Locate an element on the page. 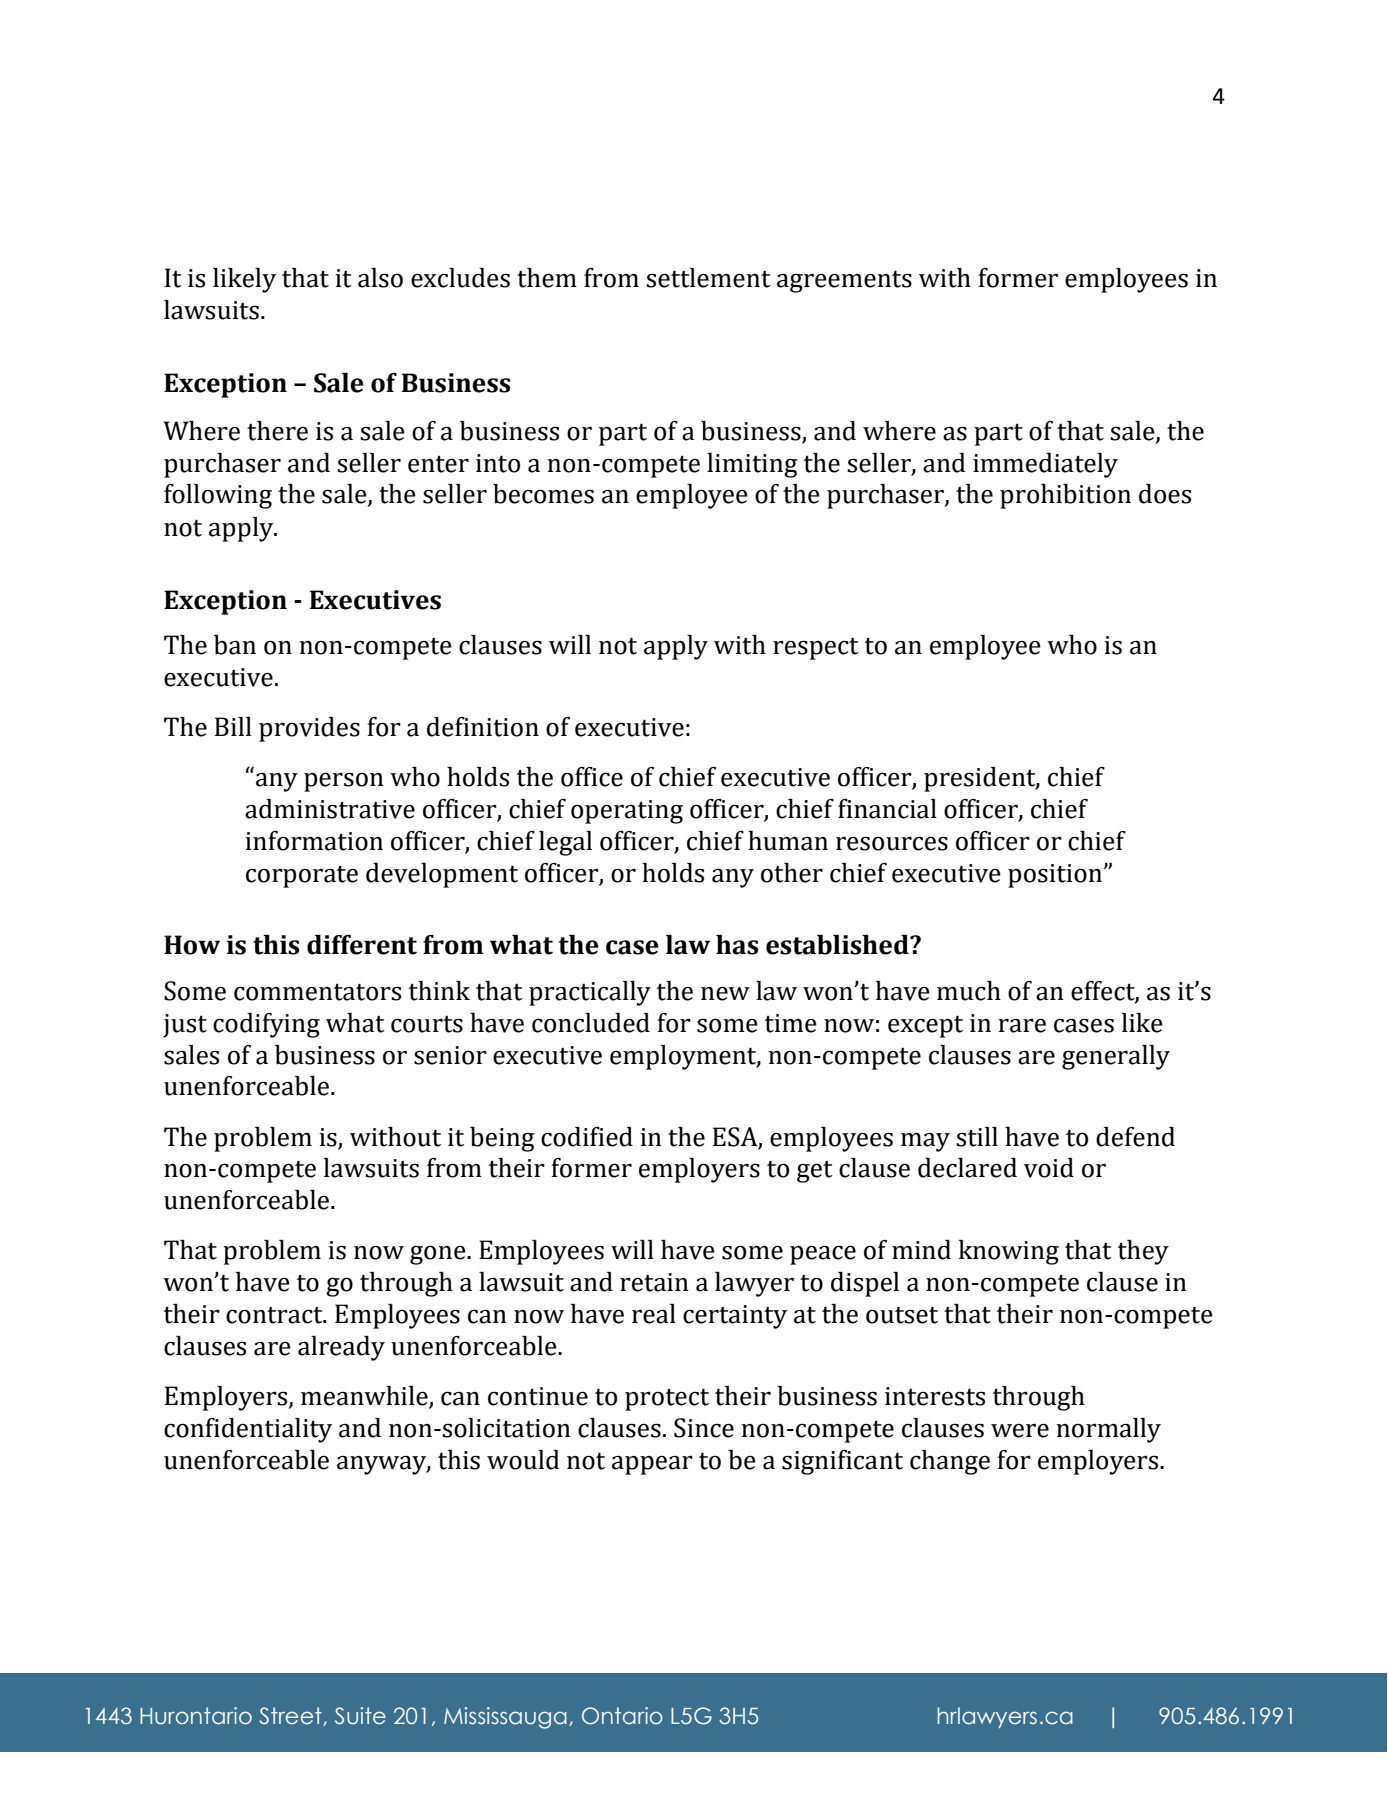  rare is located at coordinates (1022, 1025).
